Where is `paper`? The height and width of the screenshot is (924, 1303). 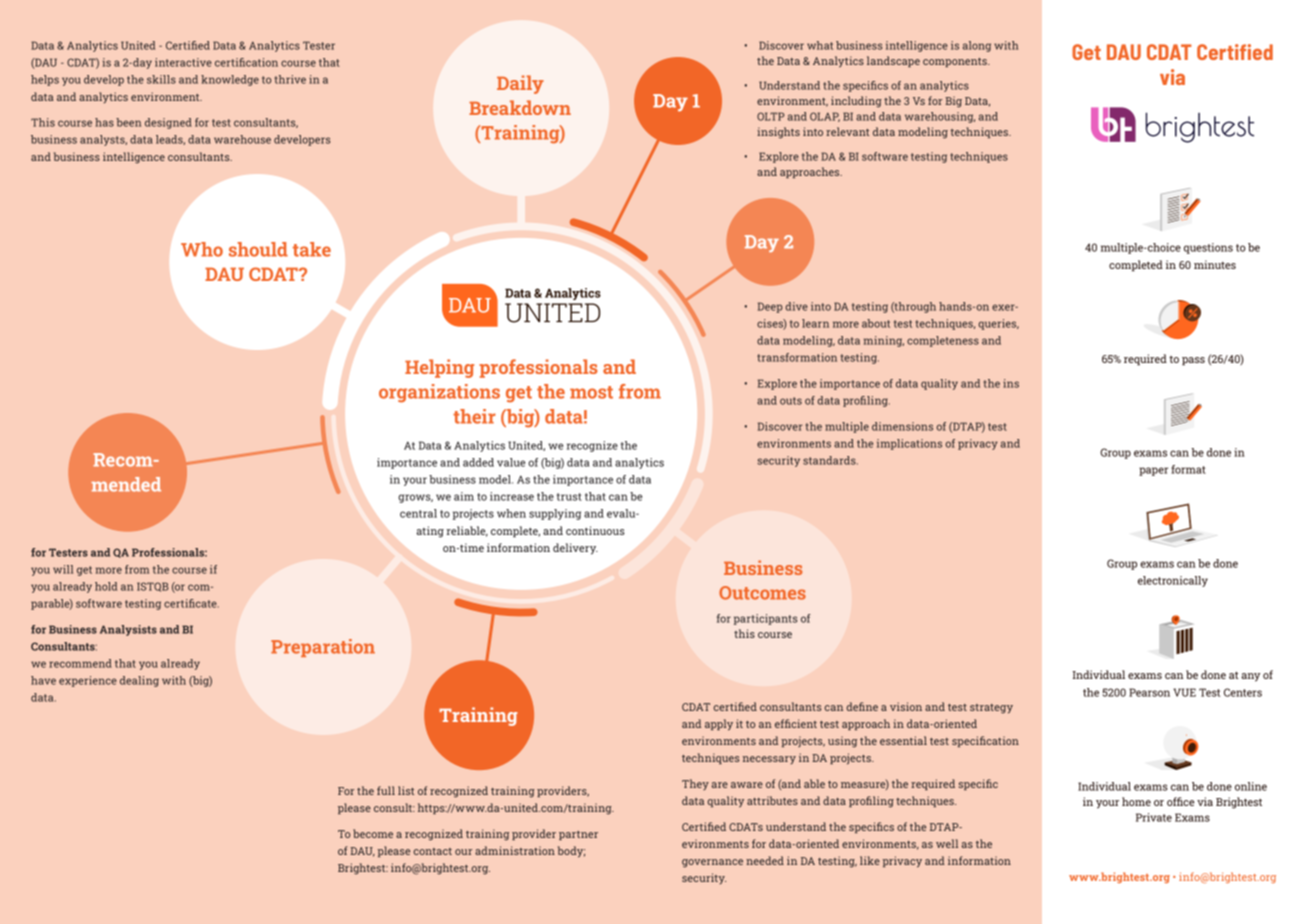 paper is located at coordinates (1153, 471).
